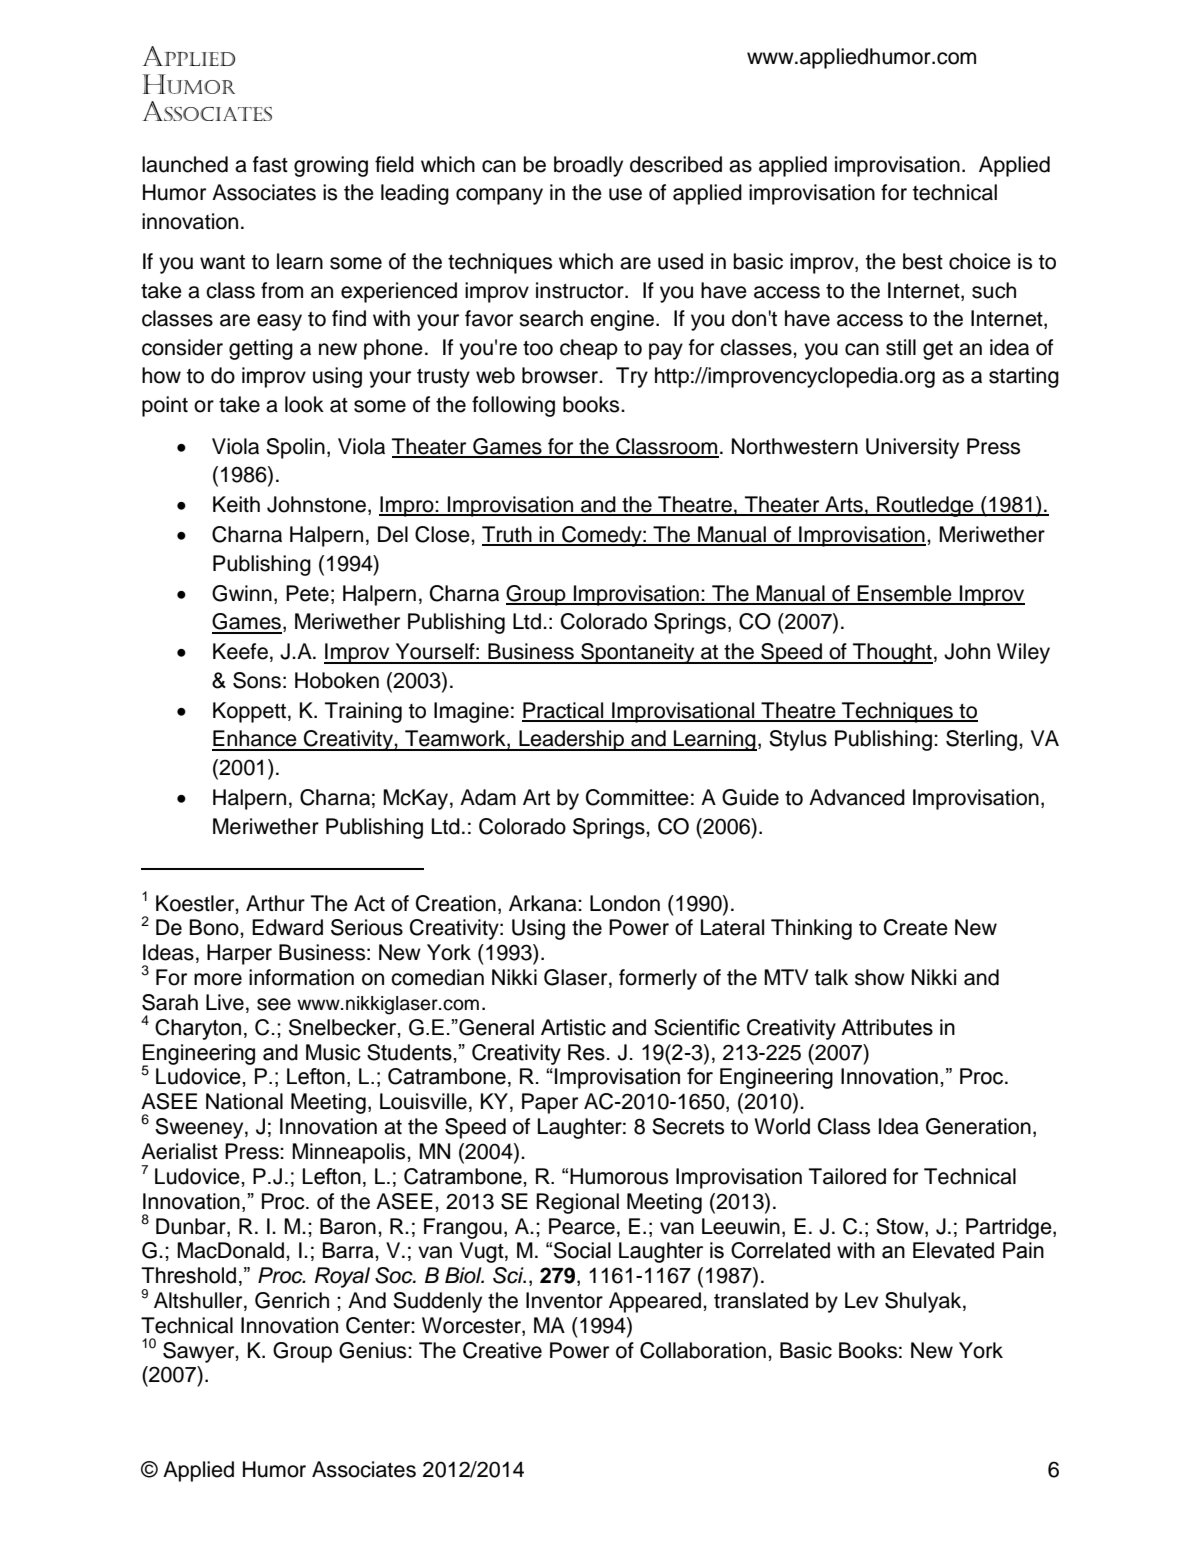  What do you see at coordinates (588, 166) in the screenshot?
I see `broadly` at bounding box center [588, 166].
